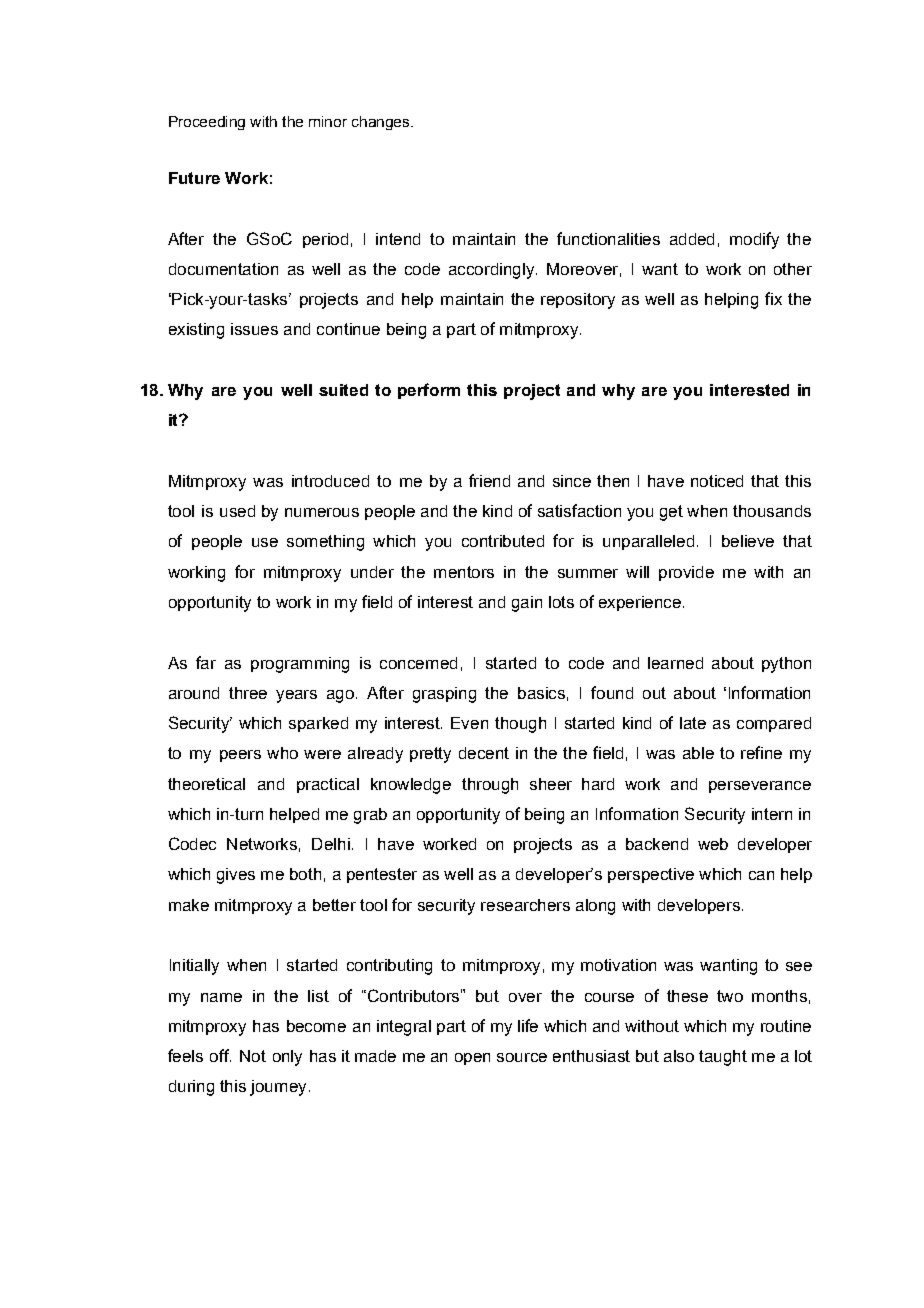 The image size is (924, 1308). What do you see at coordinates (692, 239) in the page?
I see `added` at bounding box center [692, 239].
